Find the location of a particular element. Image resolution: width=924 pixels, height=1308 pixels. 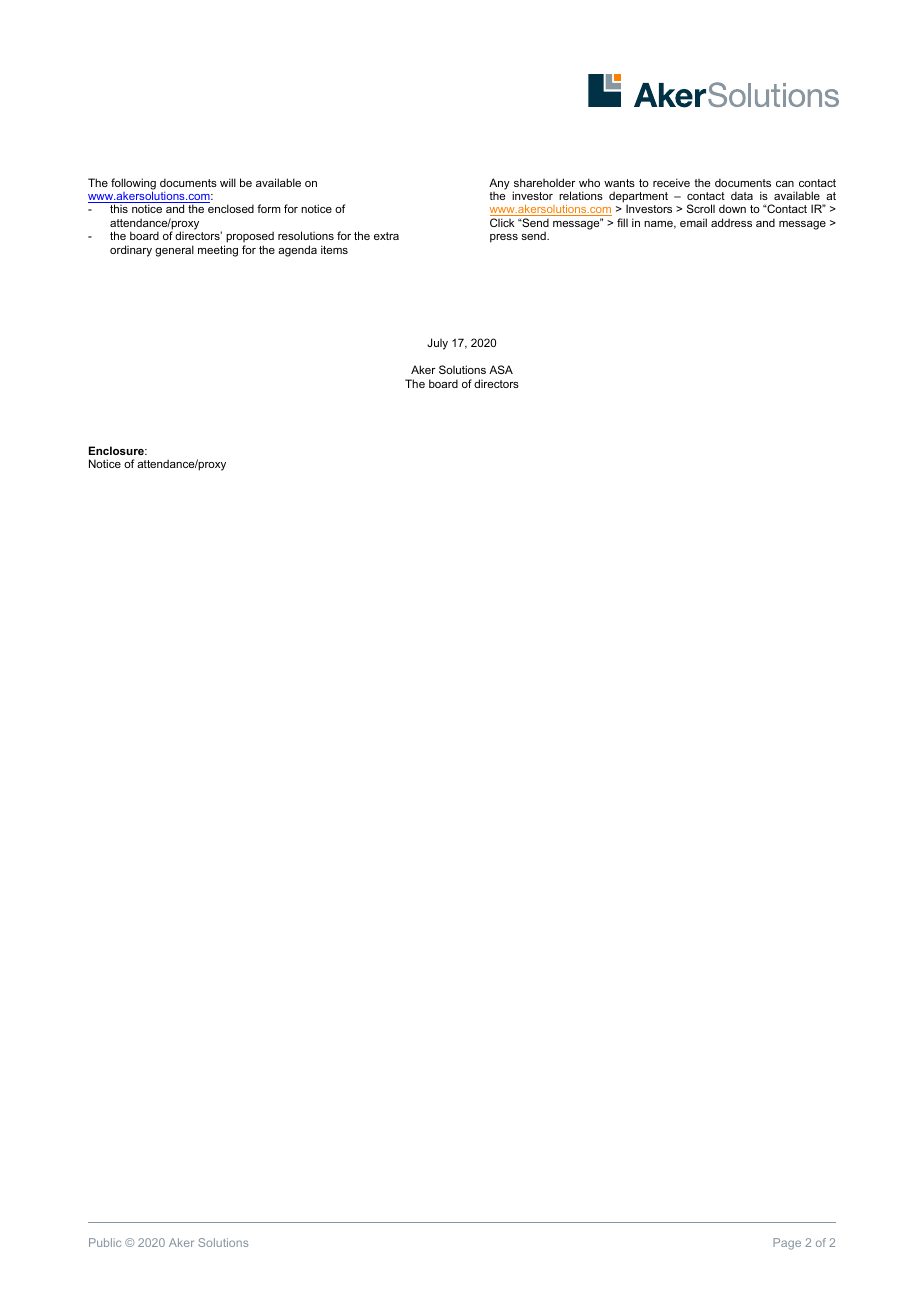

Page is located at coordinates (787, 1244).
